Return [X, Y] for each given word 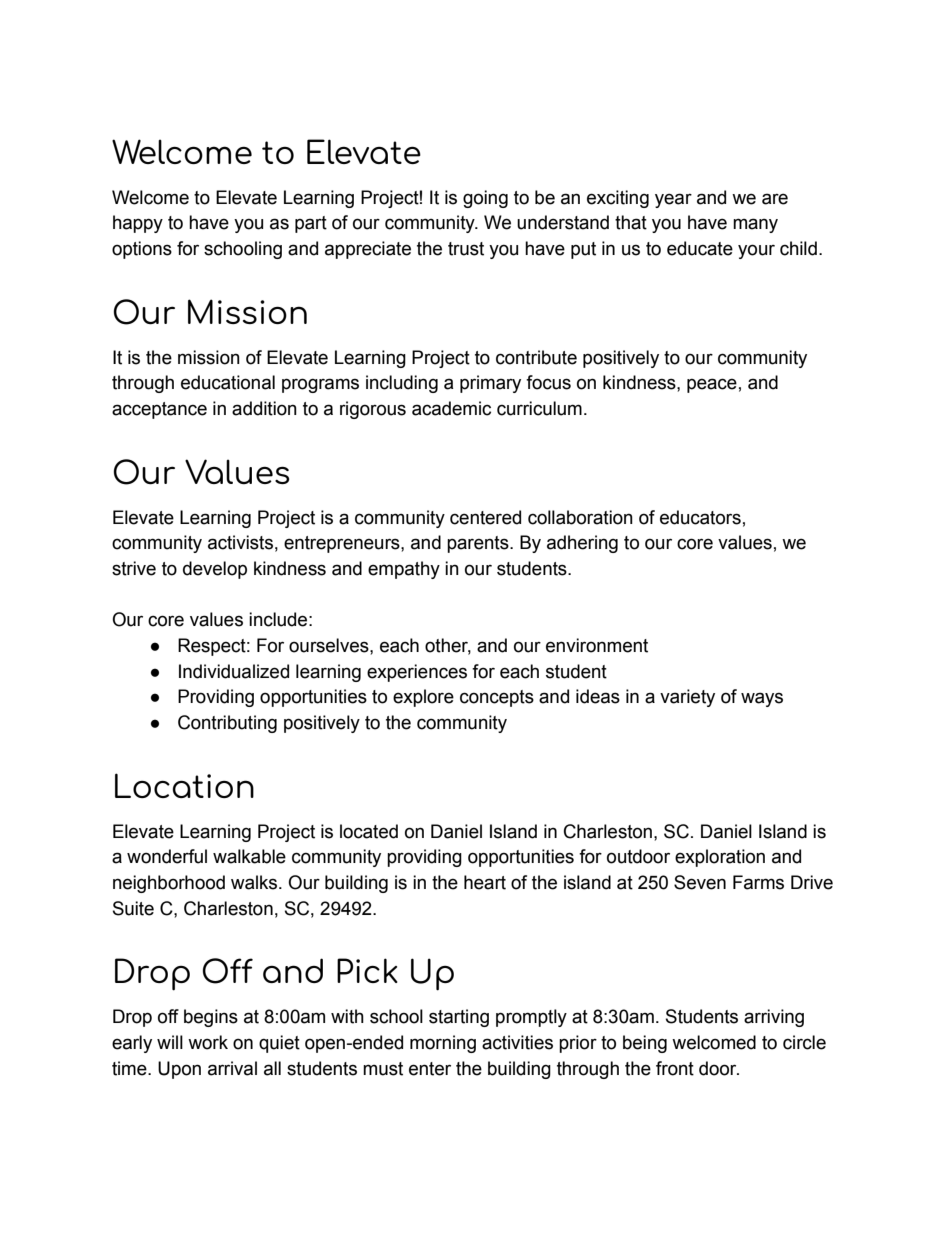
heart [485, 882]
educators [700, 517]
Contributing [227, 724]
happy [138, 224]
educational [228, 382]
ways [762, 699]
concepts [497, 698]
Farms [758, 882]
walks [255, 882]
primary [490, 384]
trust [466, 249]
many [755, 225]
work [208, 1042]
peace [712, 385]
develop [215, 570]
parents [479, 544]
